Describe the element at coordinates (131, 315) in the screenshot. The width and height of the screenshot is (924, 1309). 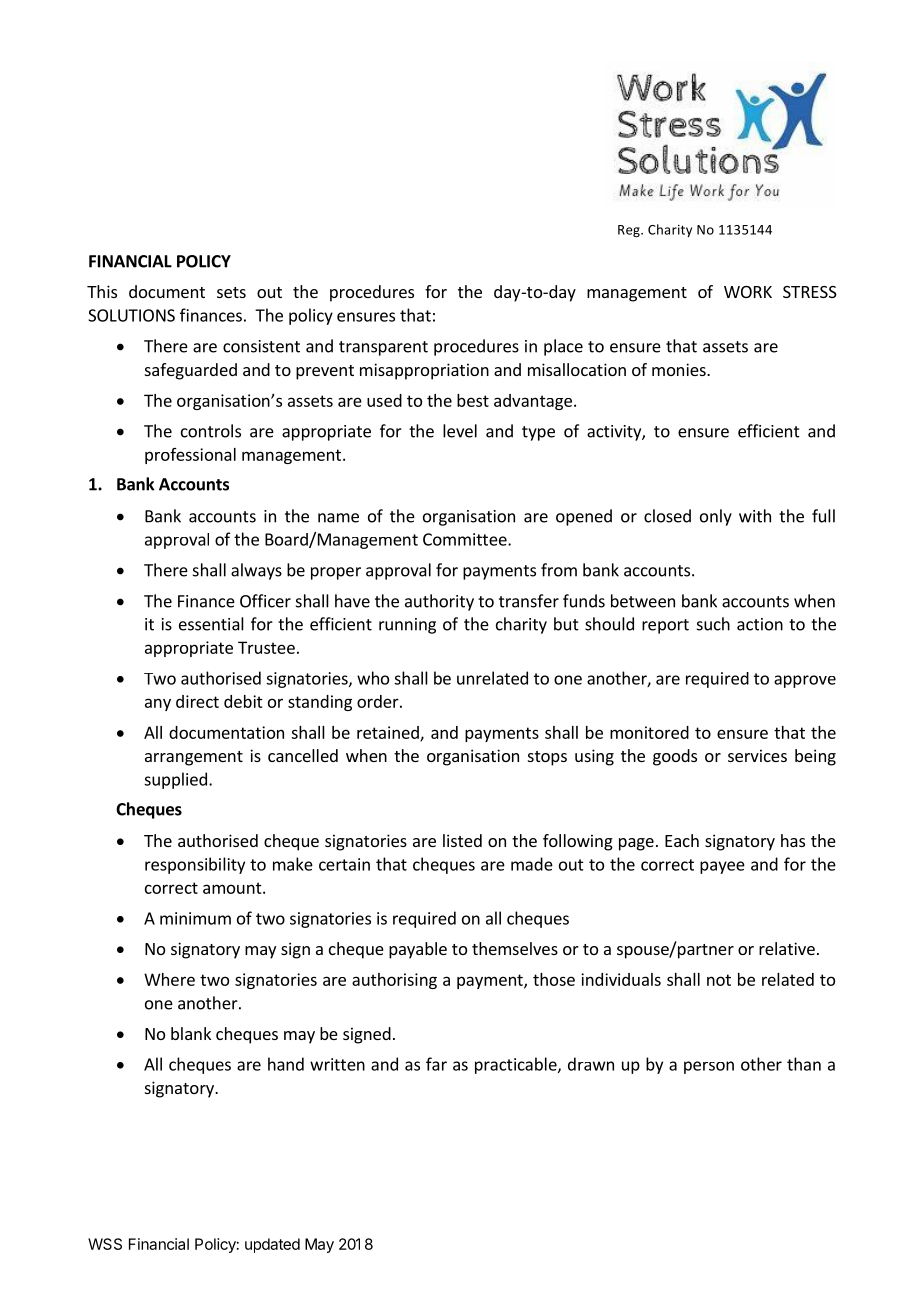
I see `SOLUTIONS` at that location.
